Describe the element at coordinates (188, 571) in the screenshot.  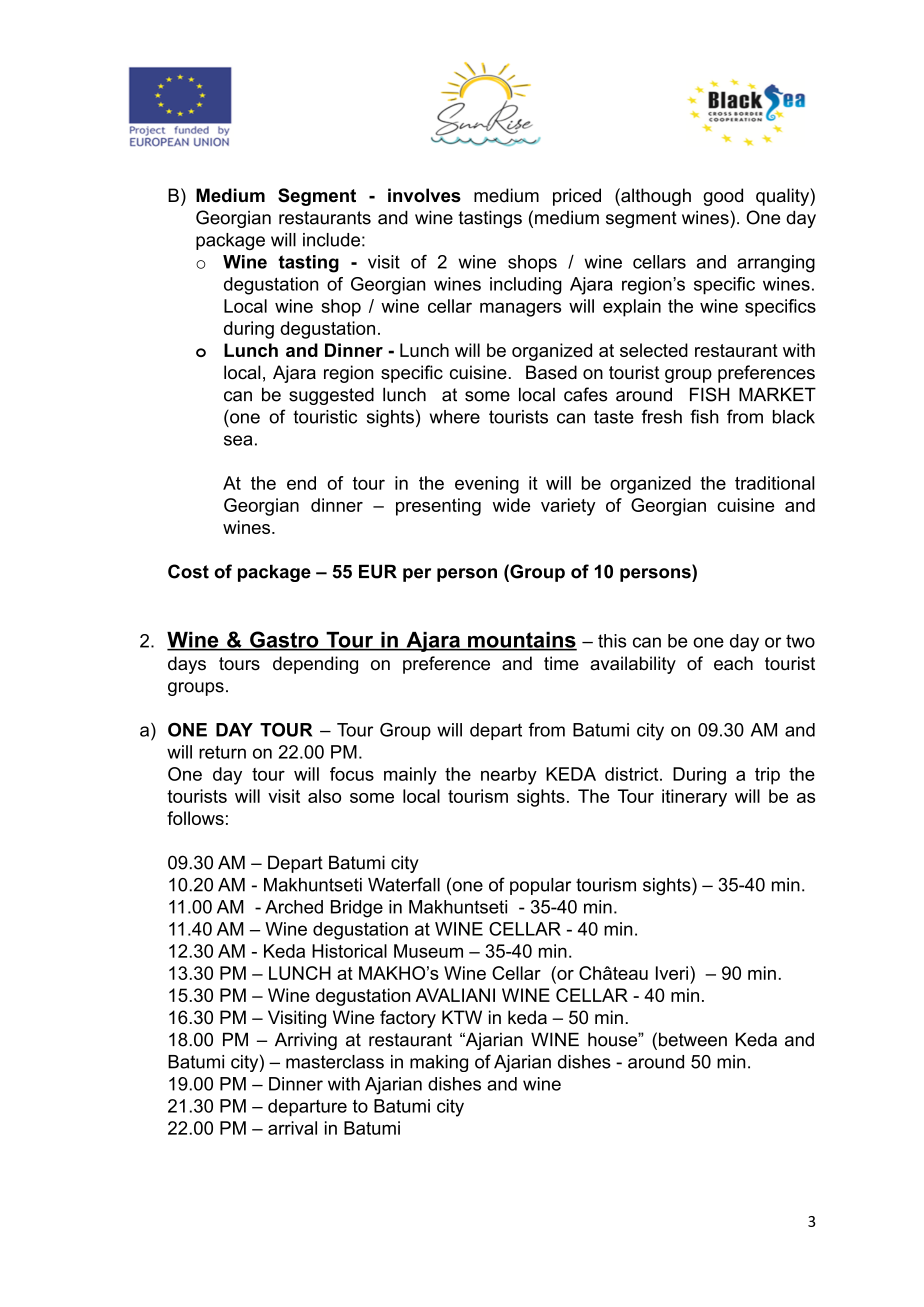
I see `Cost` at that location.
